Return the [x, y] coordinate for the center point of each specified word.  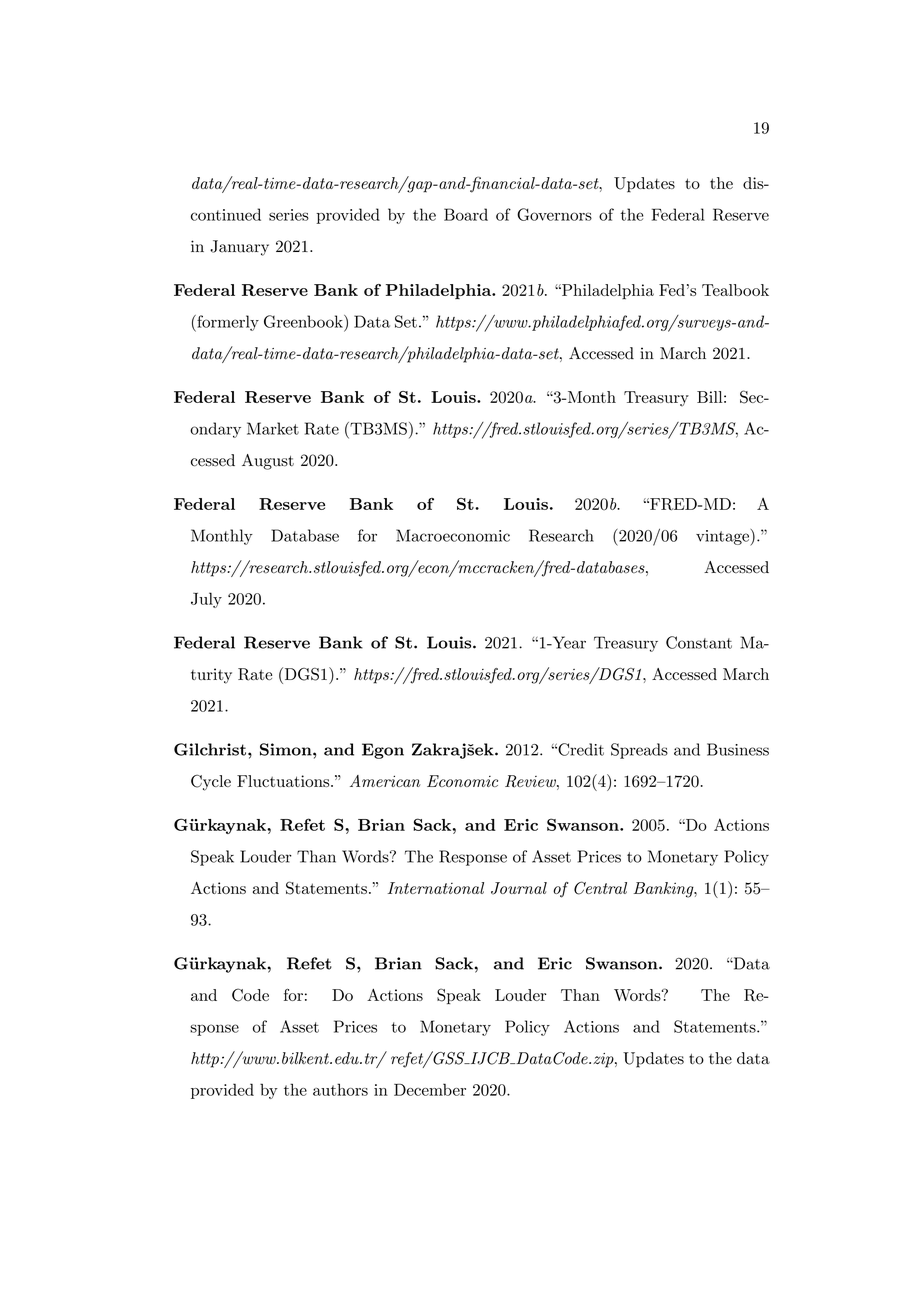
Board [466, 214]
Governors [554, 214]
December [430, 1089]
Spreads [639, 751]
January [239, 248]
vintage [723, 538]
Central [600, 888]
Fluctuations [284, 781]
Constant [699, 642]
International [436, 888]
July [206, 600]
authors [340, 1089]
